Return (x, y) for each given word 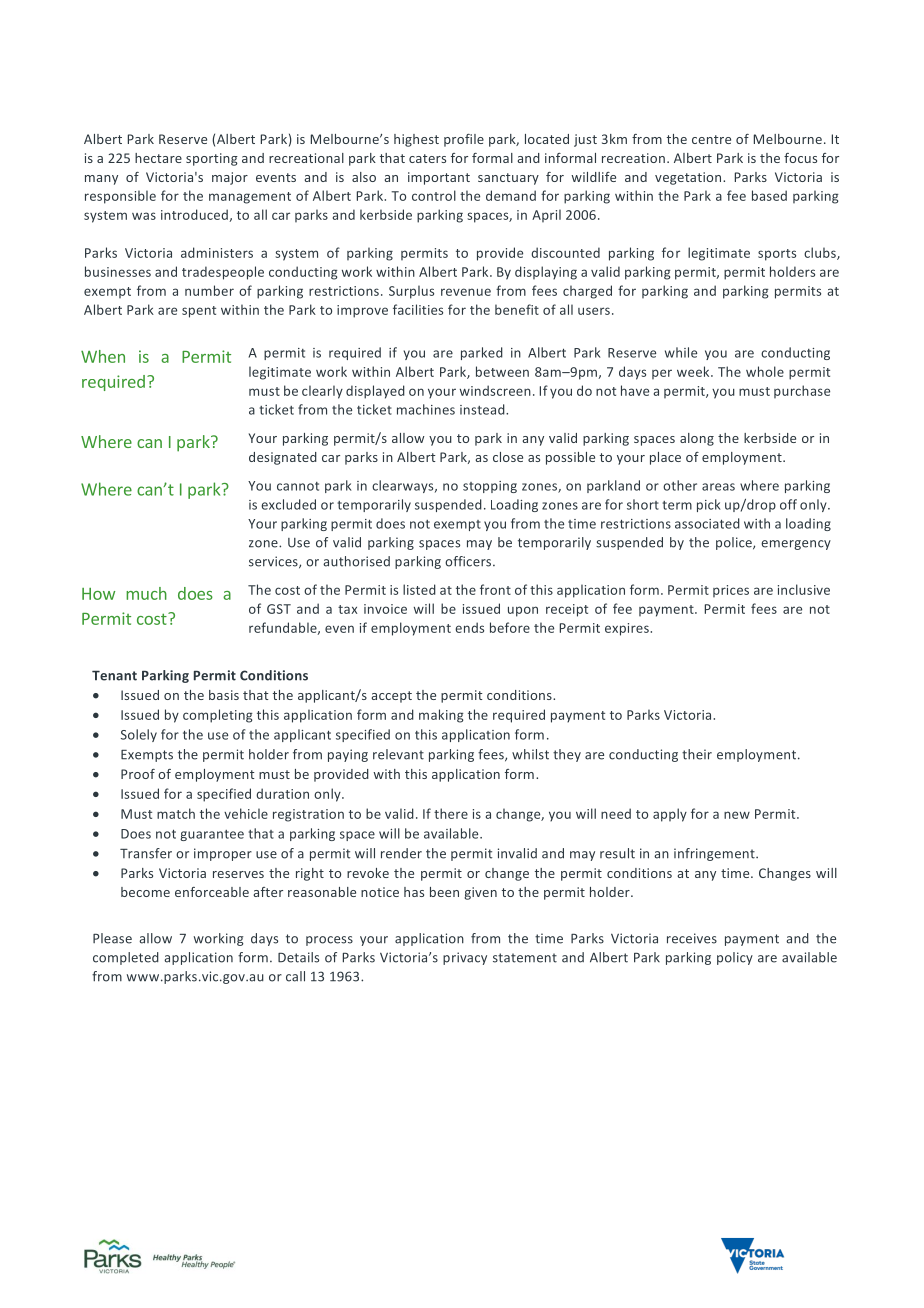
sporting (212, 159)
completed (126, 958)
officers (469, 561)
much (146, 593)
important (439, 178)
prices (731, 591)
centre (711, 139)
